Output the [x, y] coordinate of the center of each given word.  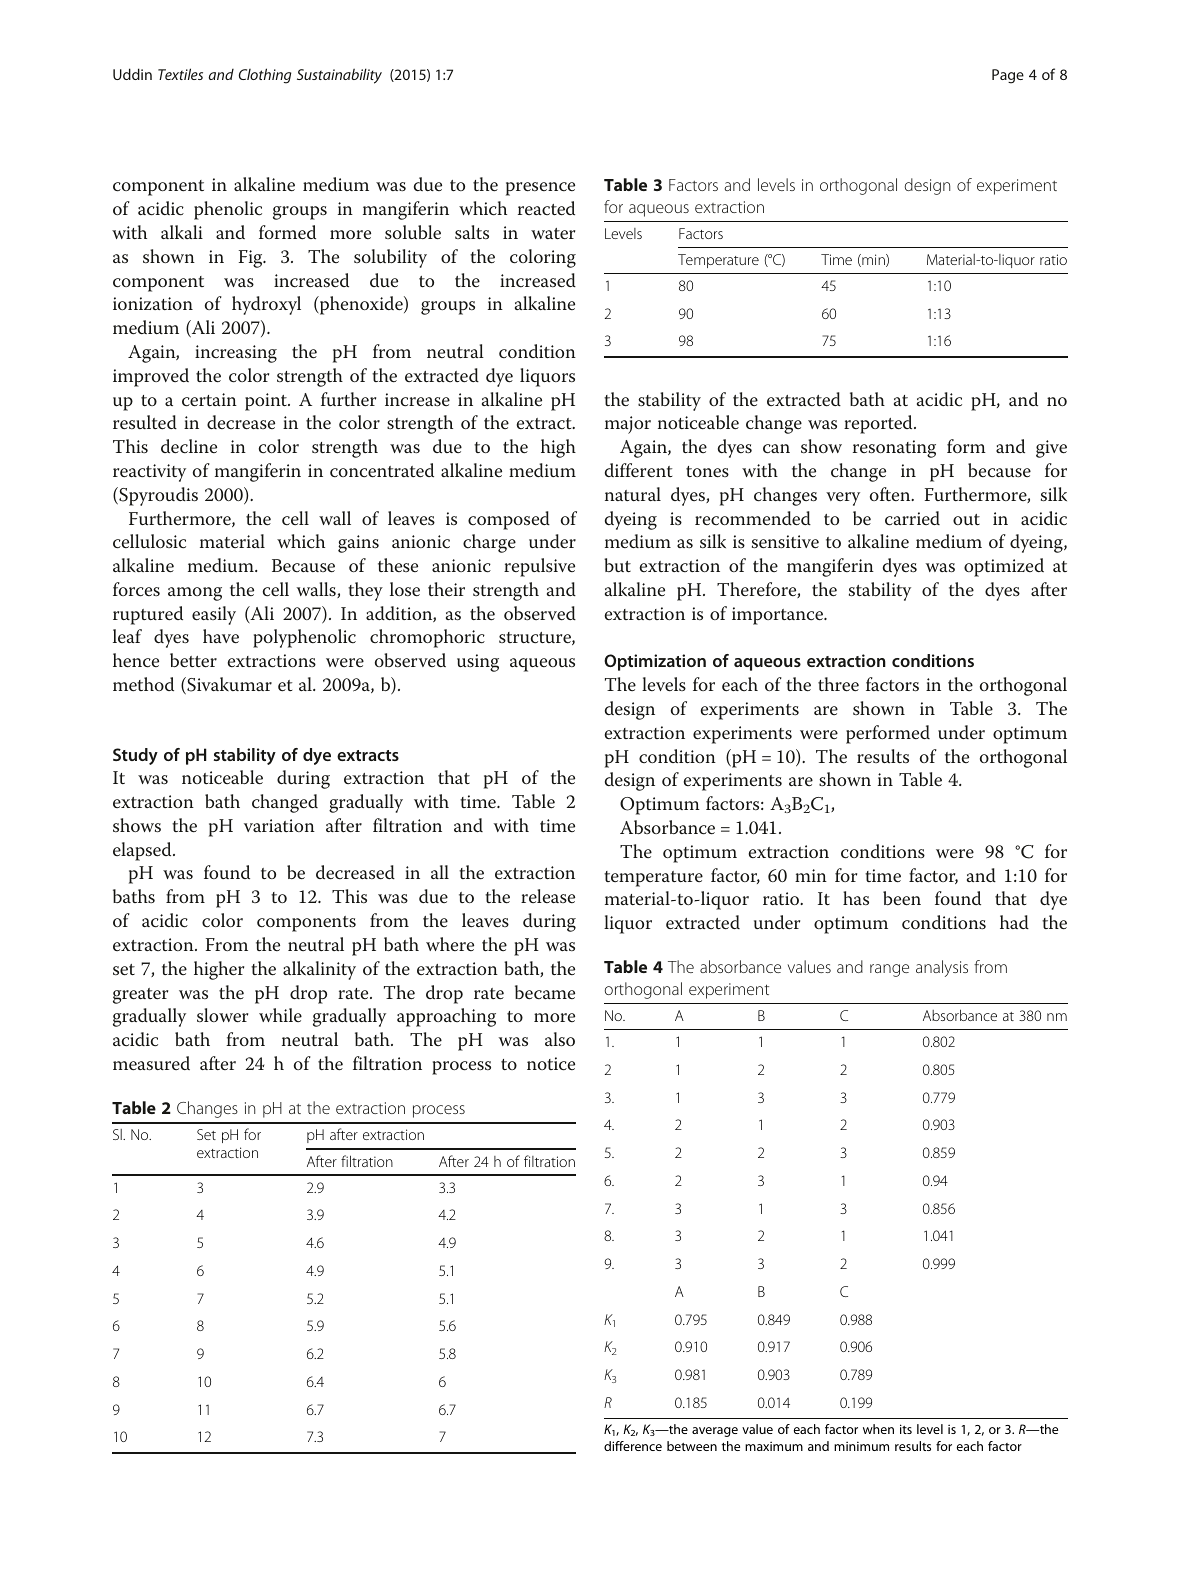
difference [633, 1446]
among [195, 594]
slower [222, 1015]
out [966, 519]
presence [540, 189]
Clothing [265, 76]
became [545, 992]
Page [1008, 76]
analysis [942, 968]
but [617, 565]
